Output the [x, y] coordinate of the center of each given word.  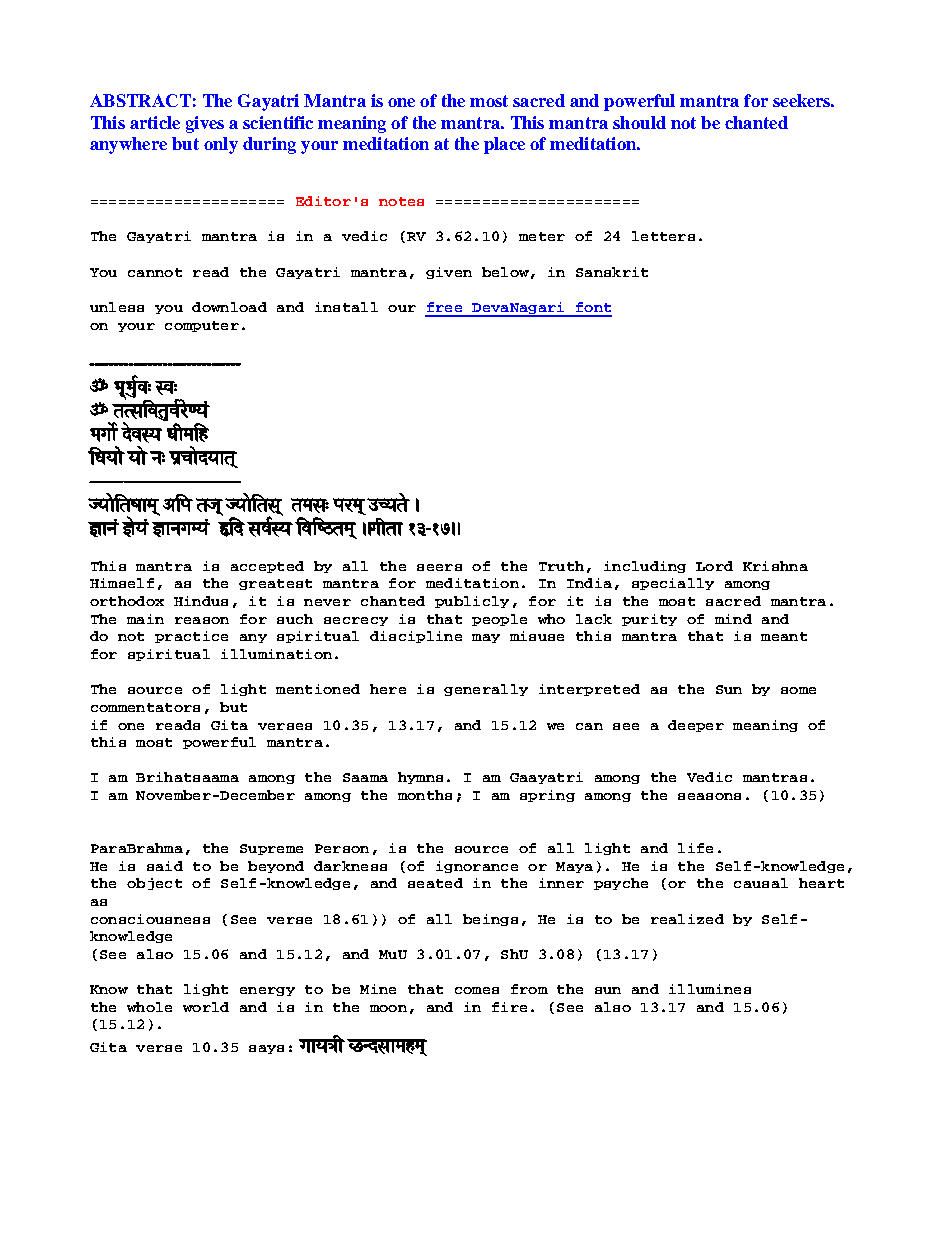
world [206, 1007]
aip [177, 503]
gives [205, 124]
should [639, 122]
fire [509, 1007]
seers [439, 567]
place [504, 145]
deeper [696, 726]
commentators [145, 707]
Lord [714, 566]
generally [486, 690]
